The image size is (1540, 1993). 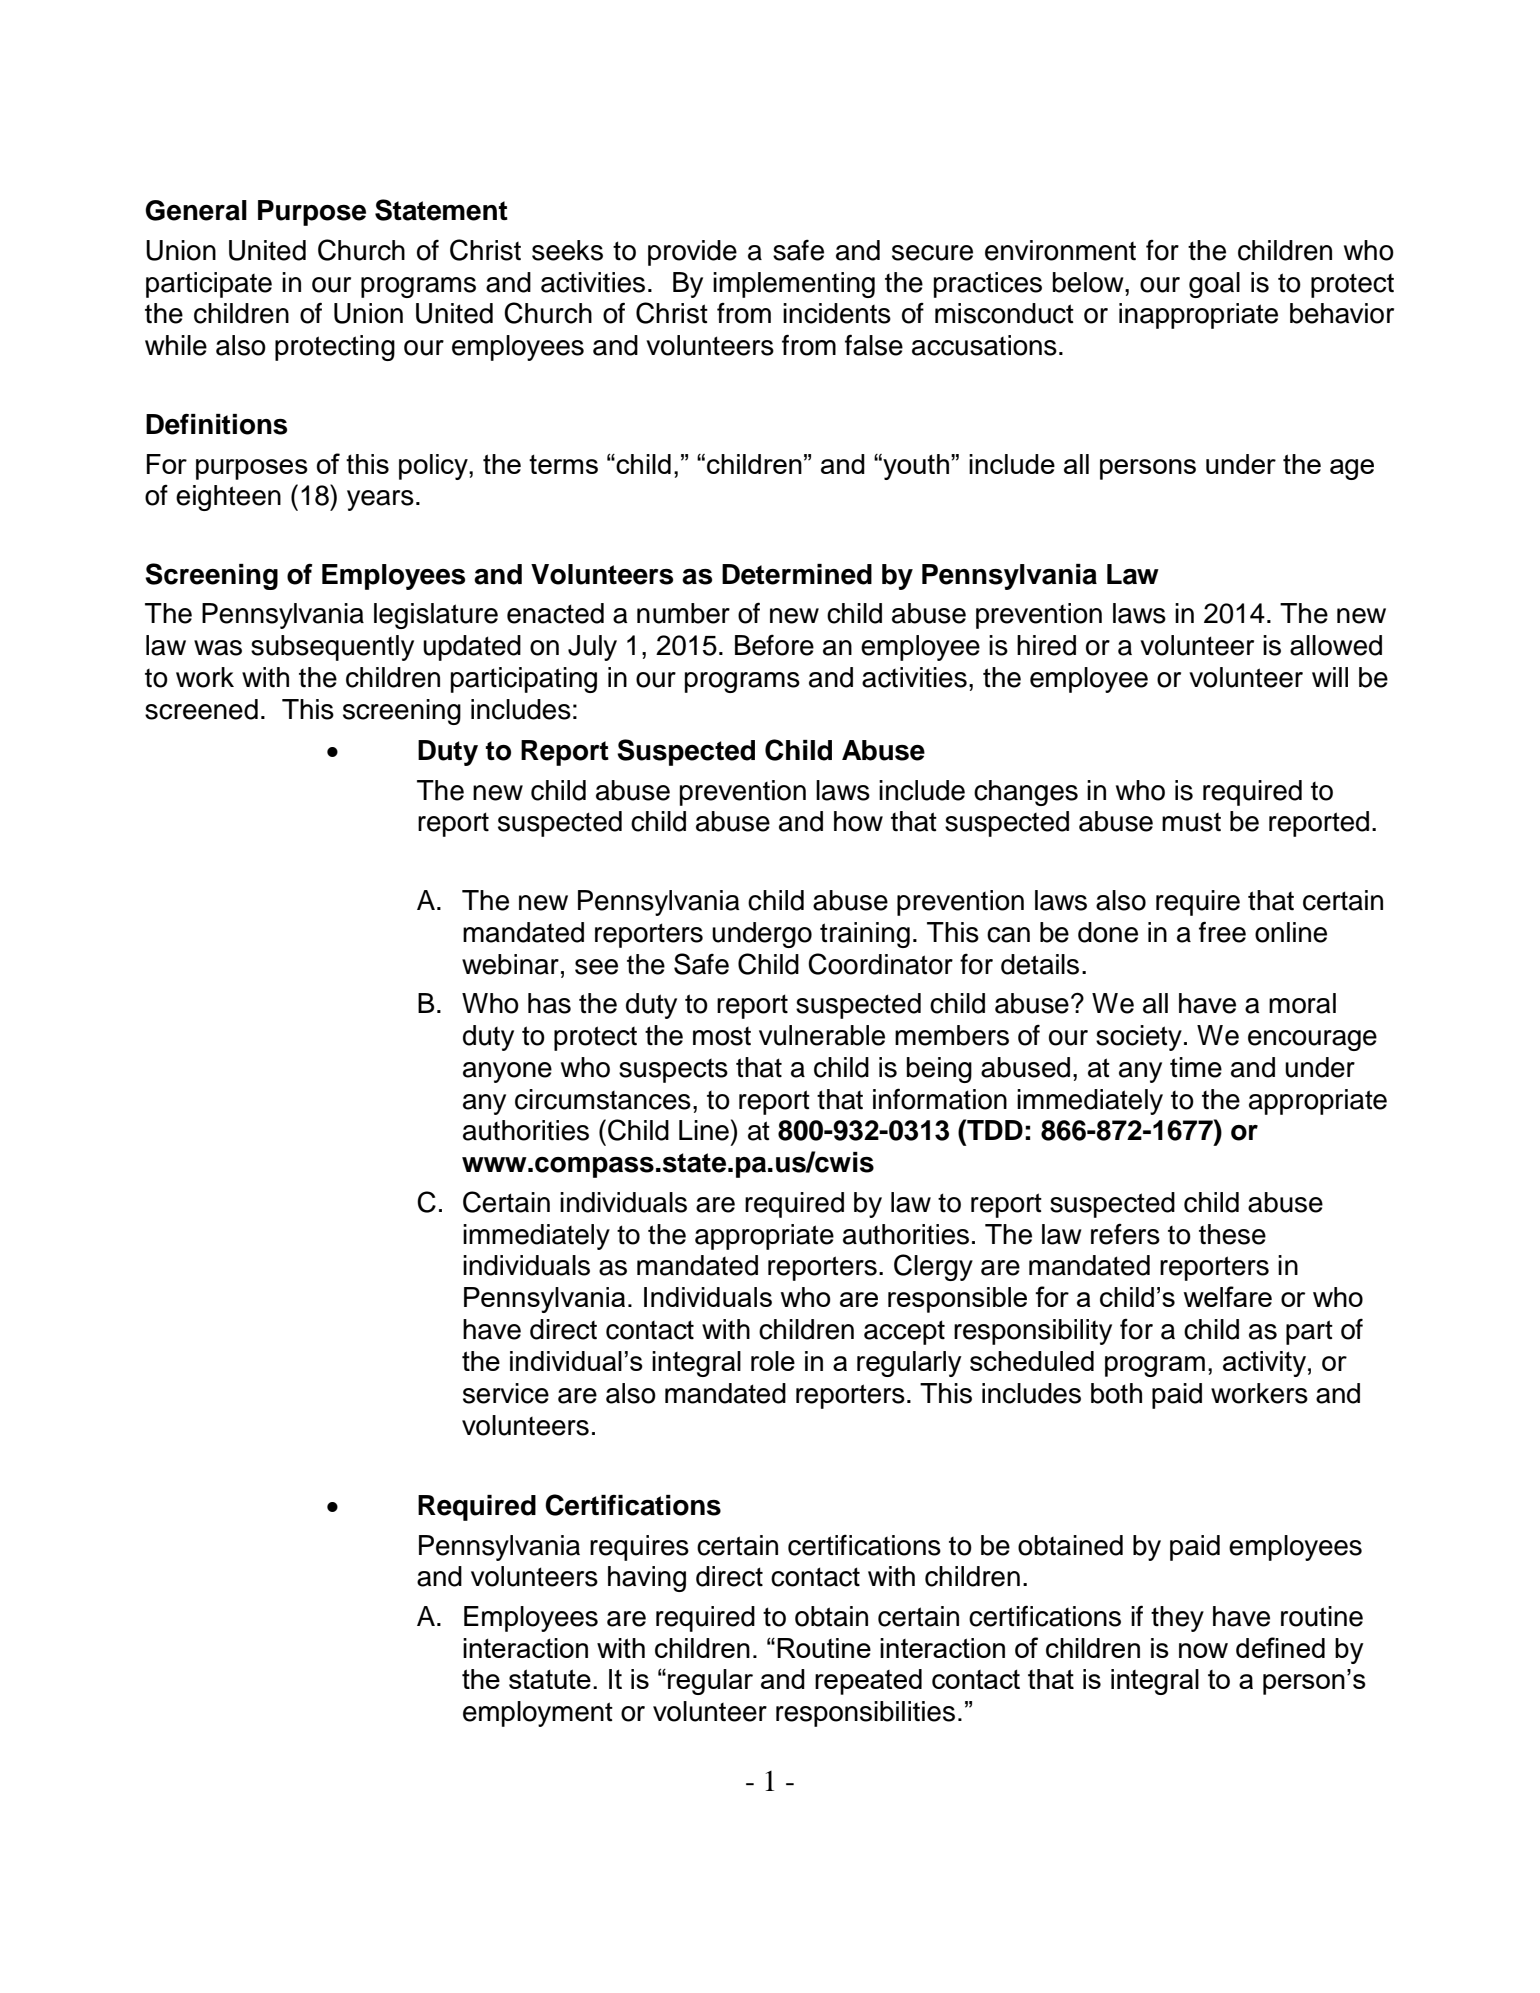 I want to click on repeated, so click(x=868, y=1682).
